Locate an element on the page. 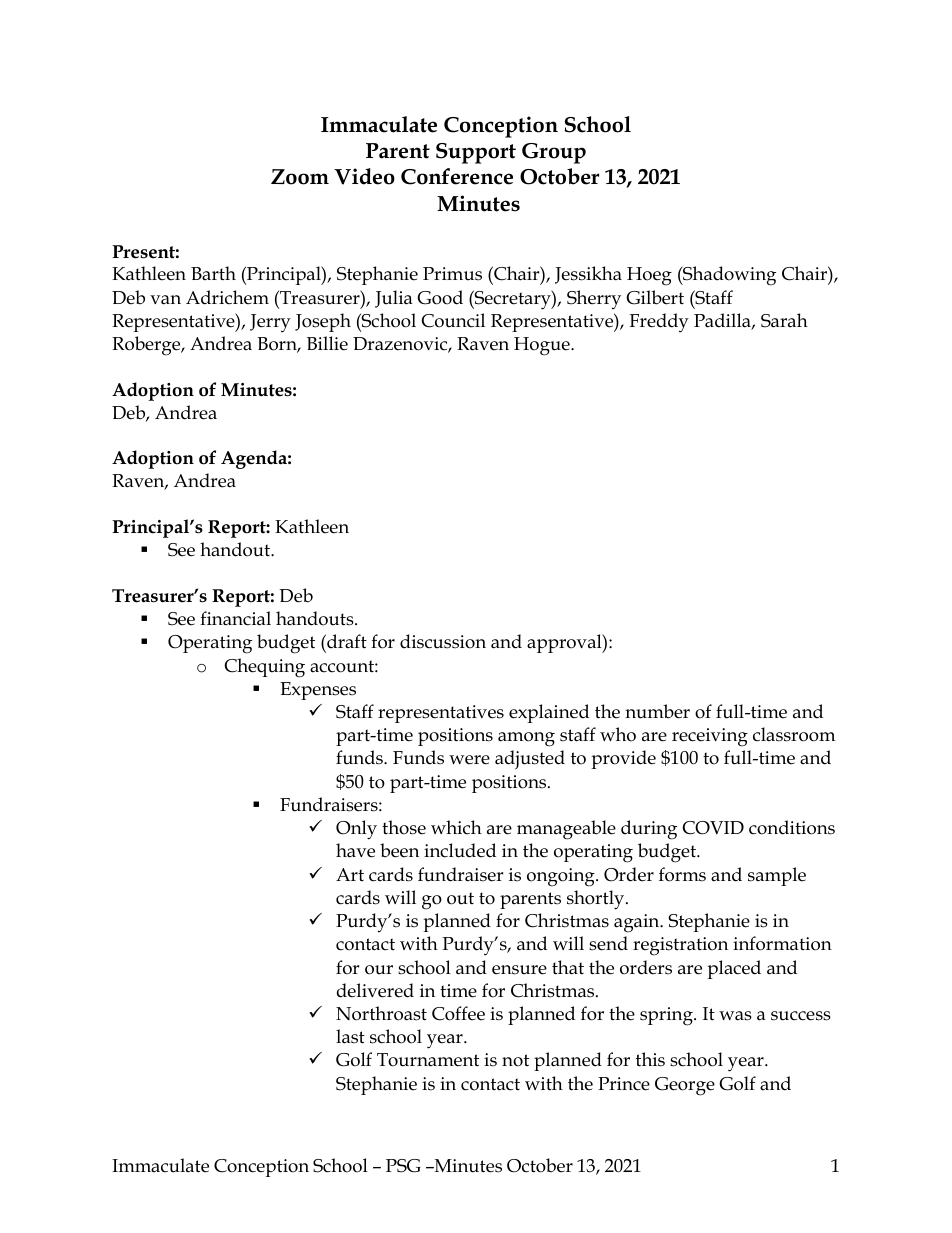 The width and height of the page is (952, 1233). last is located at coordinates (350, 1036).
